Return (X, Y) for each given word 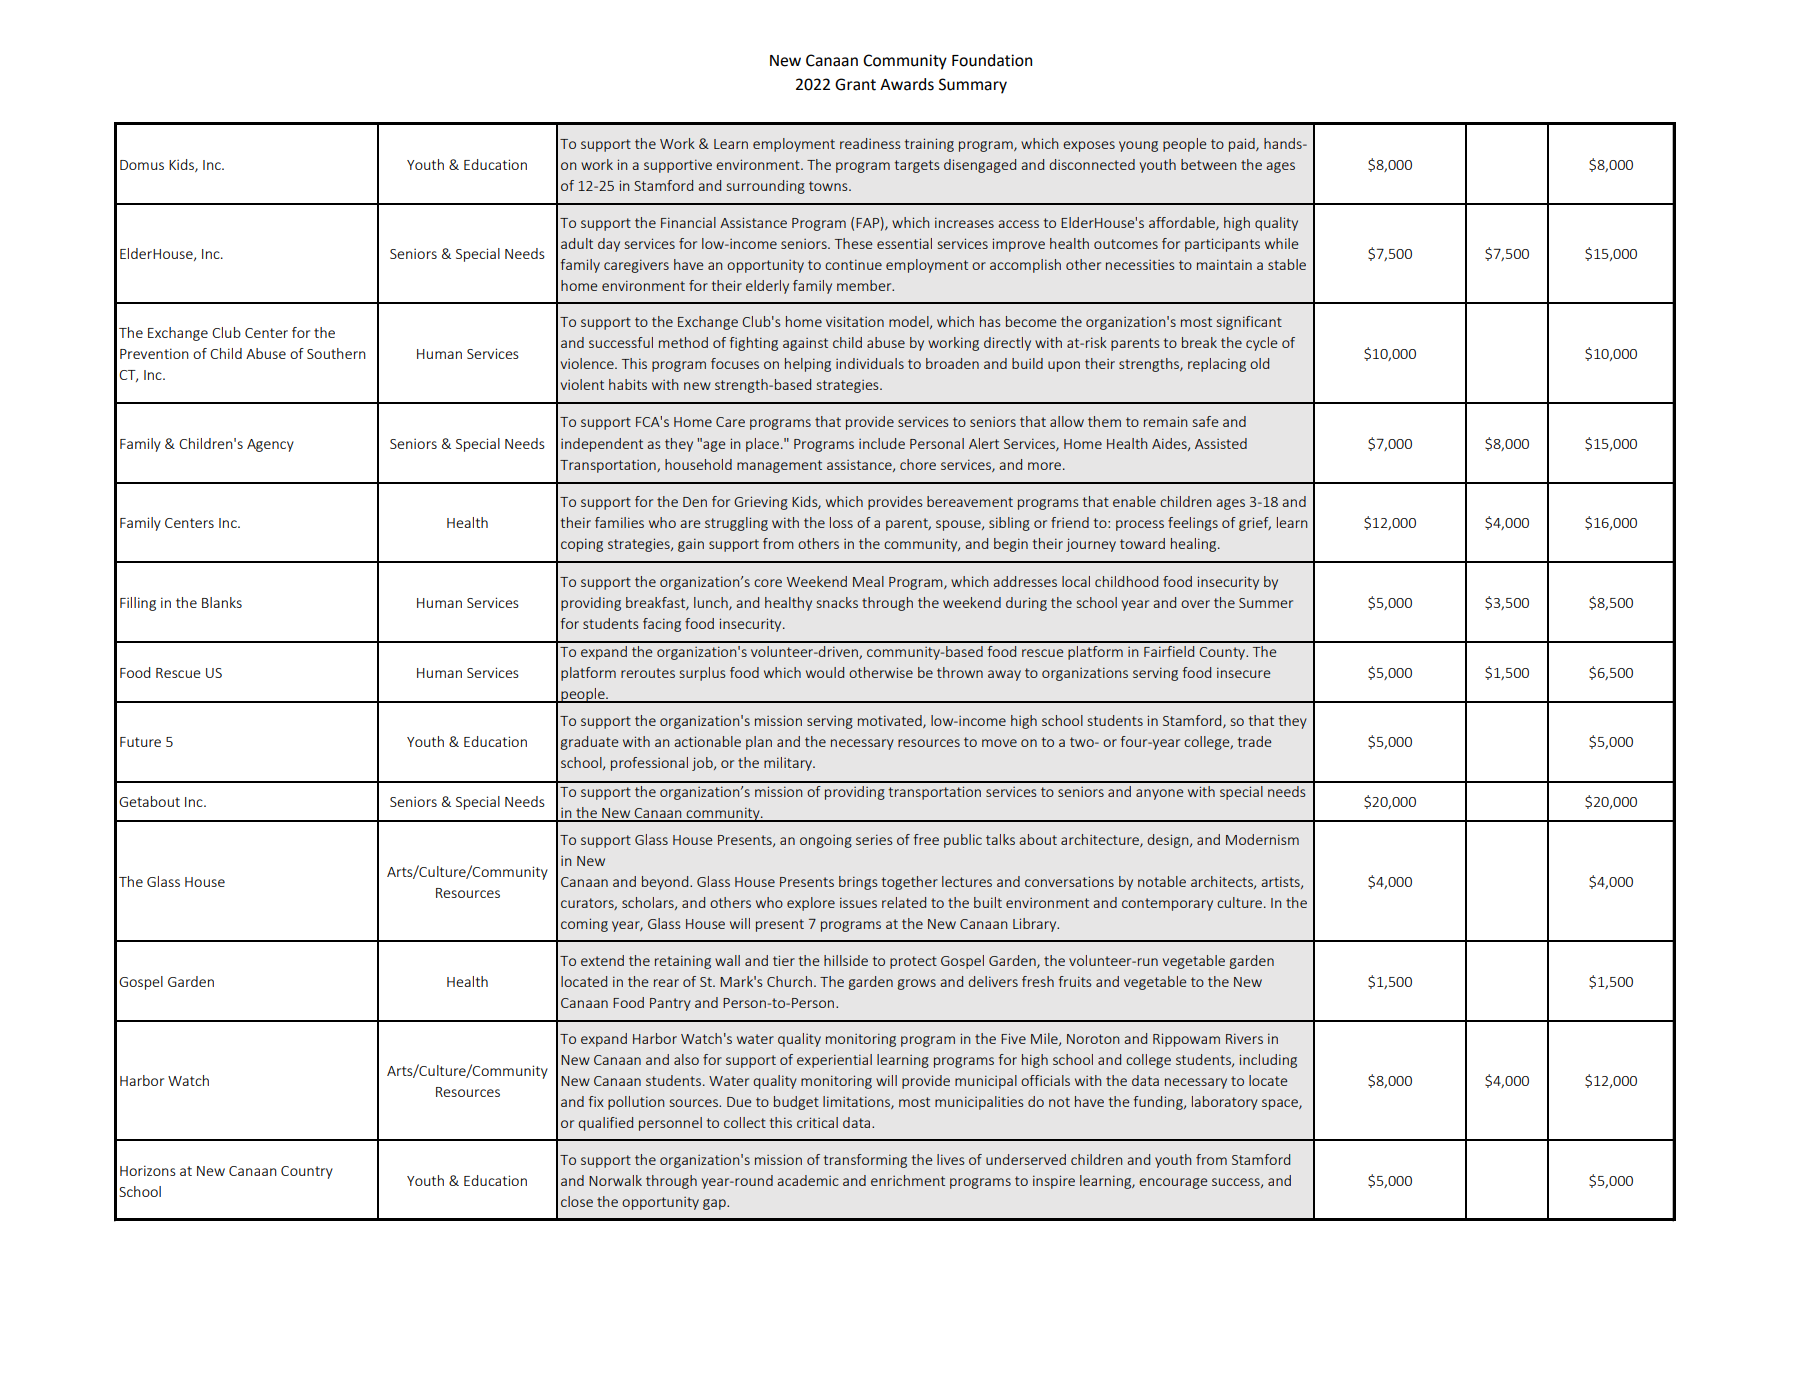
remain (1165, 421)
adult (577, 243)
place (762, 445)
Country (307, 1172)
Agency (270, 445)
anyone (1160, 794)
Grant (855, 84)
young (1138, 146)
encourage (1173, 1183)
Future (140, 742)
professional (649, 764)
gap (715, 1204)
